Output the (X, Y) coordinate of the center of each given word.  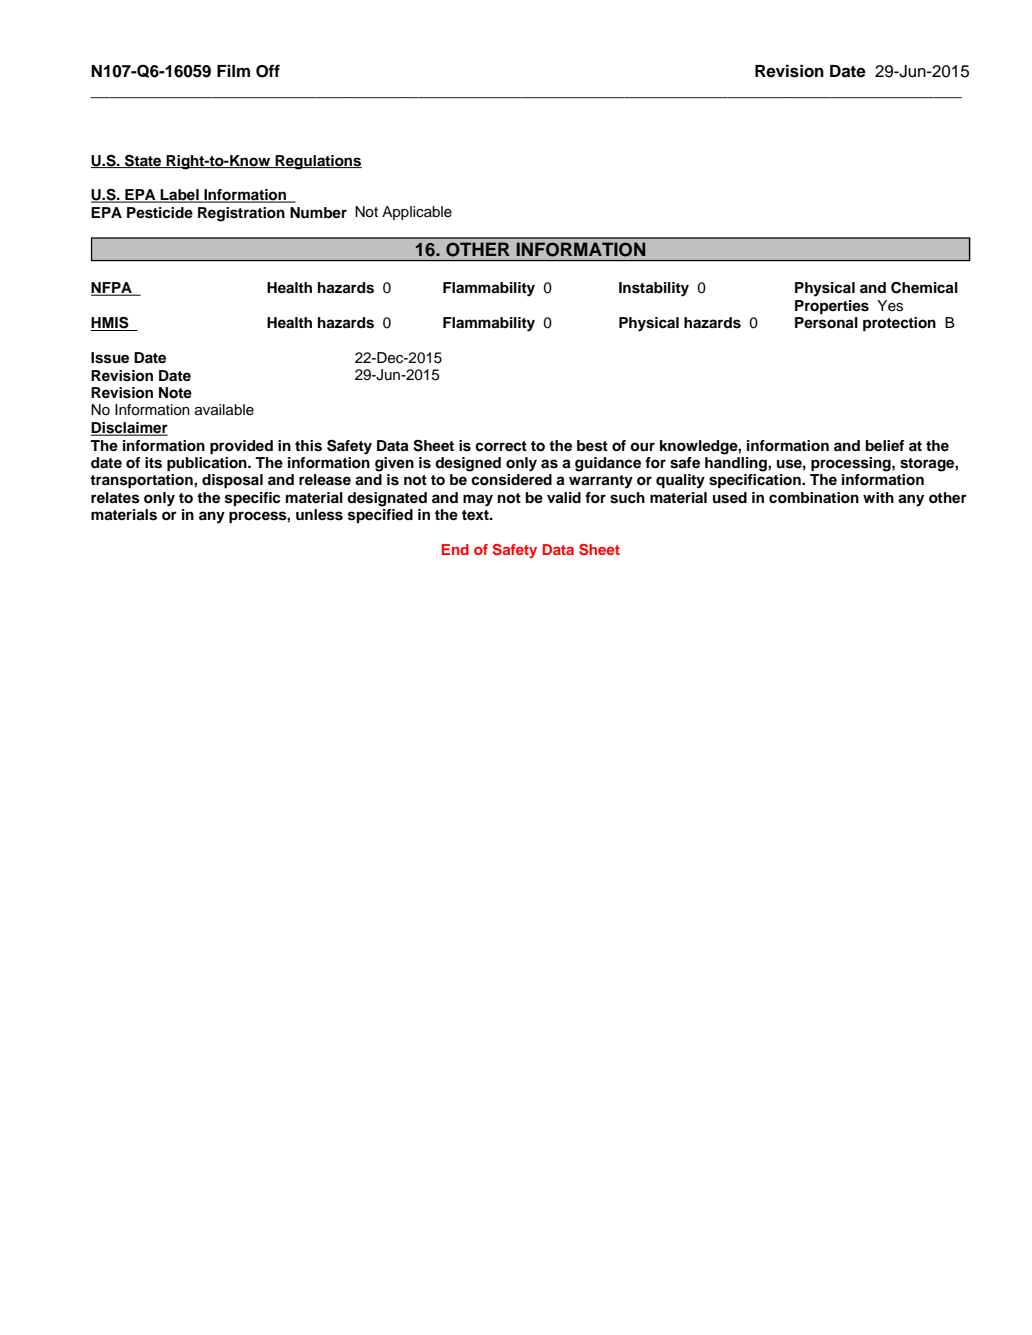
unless (319, 515)
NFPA (112, 289)
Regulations (318, 162)
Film (233, 70)
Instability (654, 289)
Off (268, 71)
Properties (832, 307)
